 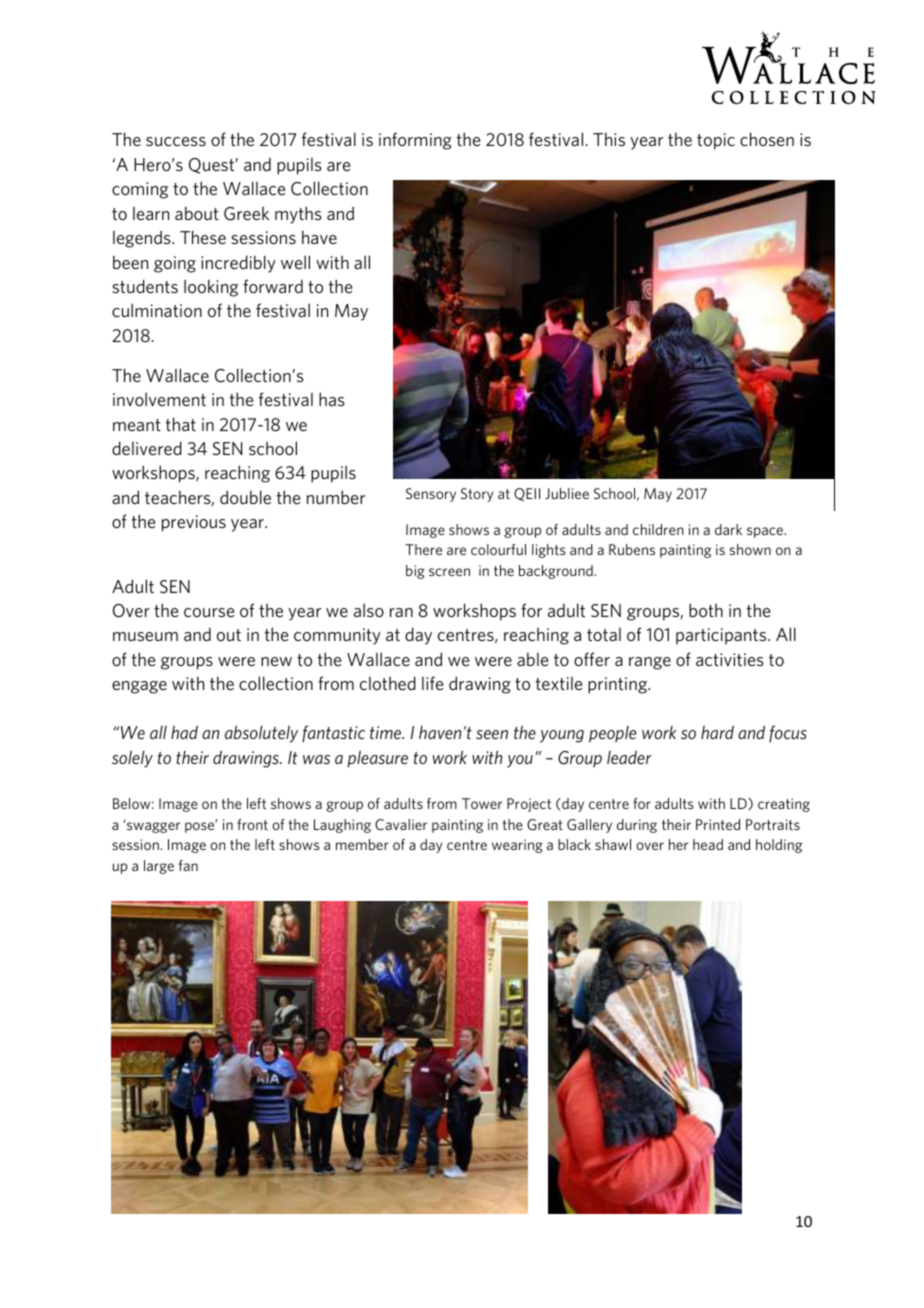 I want to click on success, so click(x=176, y=141).
